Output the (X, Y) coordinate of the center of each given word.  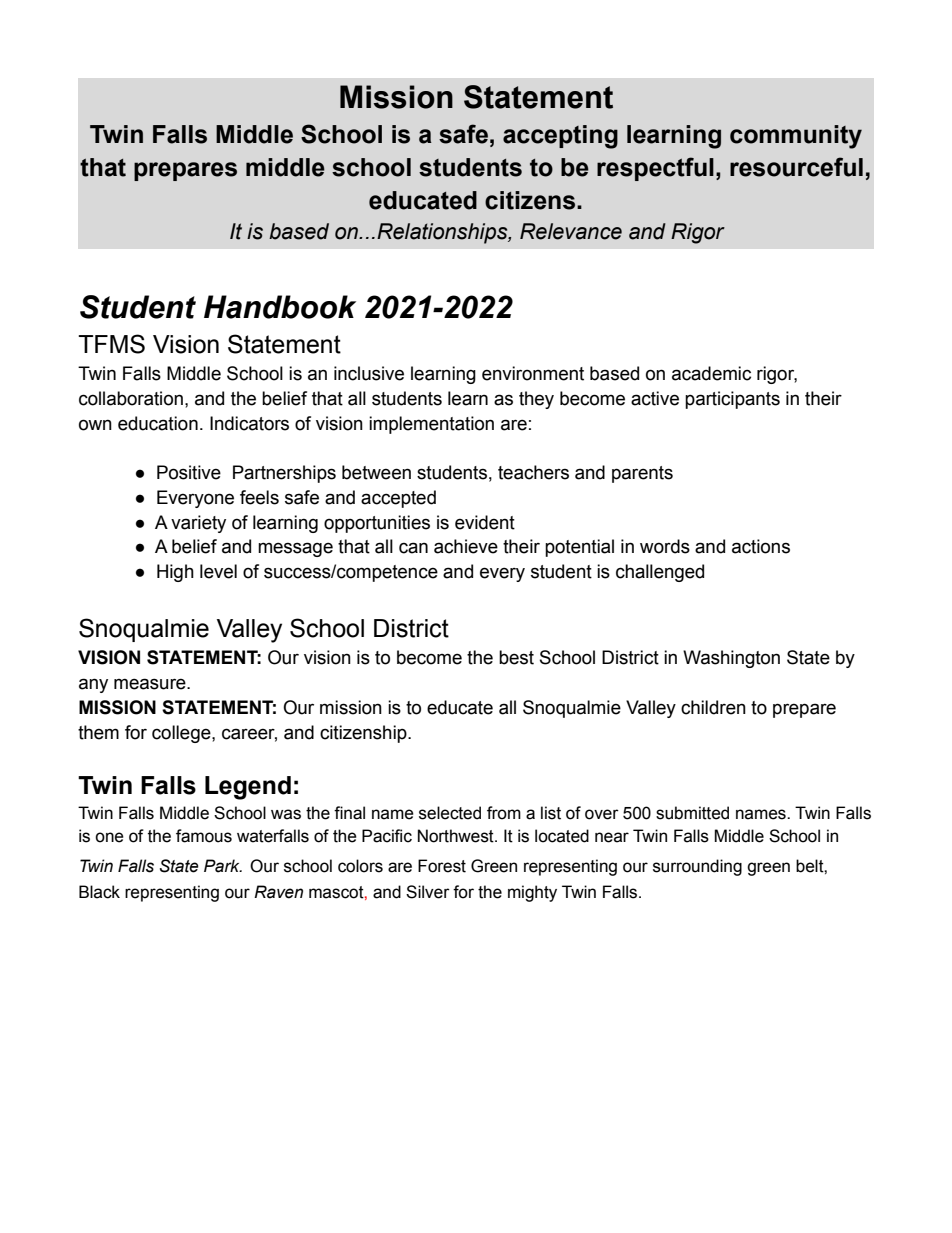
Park (223, 866)
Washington (731, 659)
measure (151, 684)
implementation (431, 425)
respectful (655, 169)
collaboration (131, 398)
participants (732, 400)
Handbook (280, 307)
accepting (560, 137)
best (516, 657)
